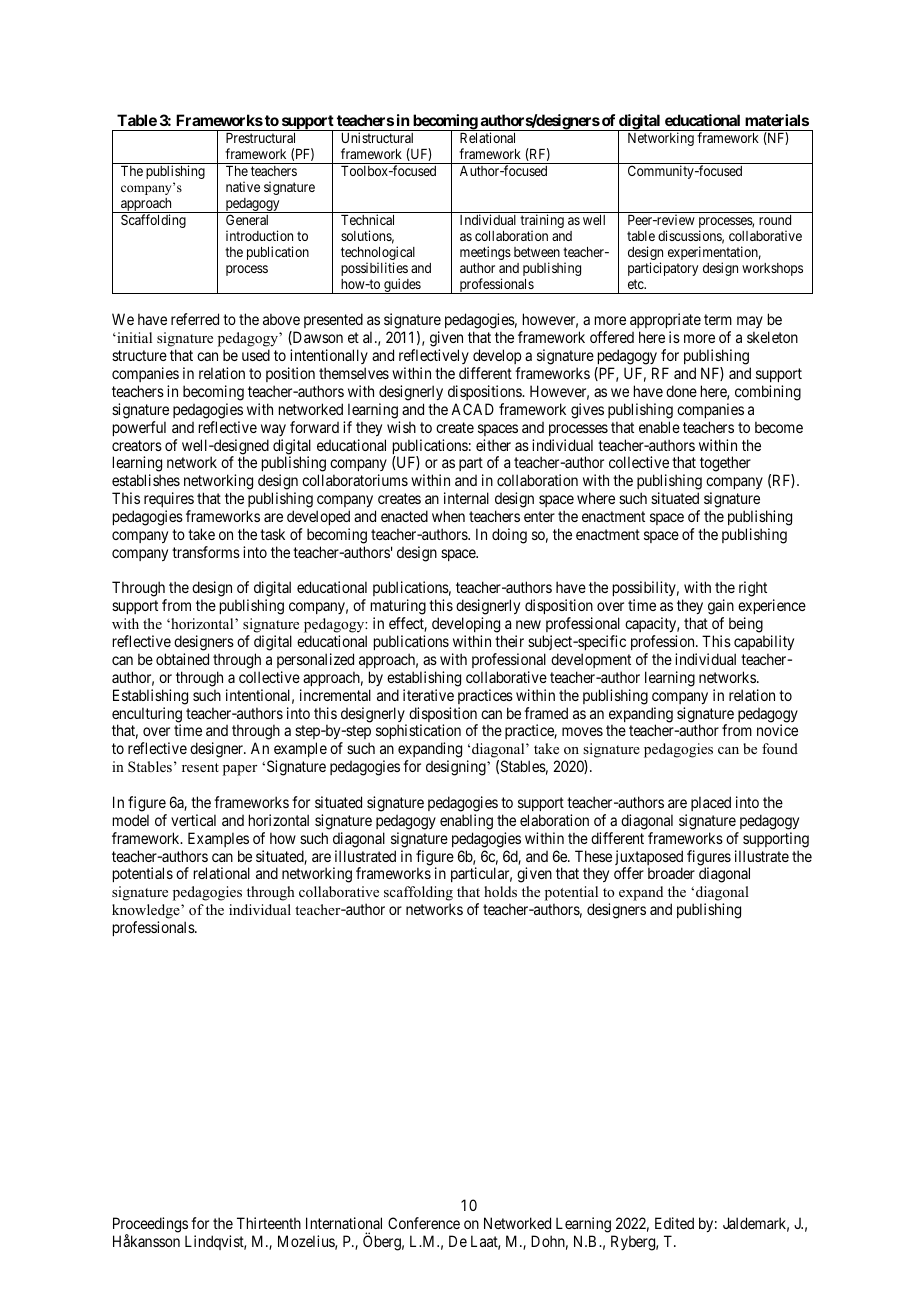 This document has width=924, height=1308. I want to click on General, so click(247, 219).
